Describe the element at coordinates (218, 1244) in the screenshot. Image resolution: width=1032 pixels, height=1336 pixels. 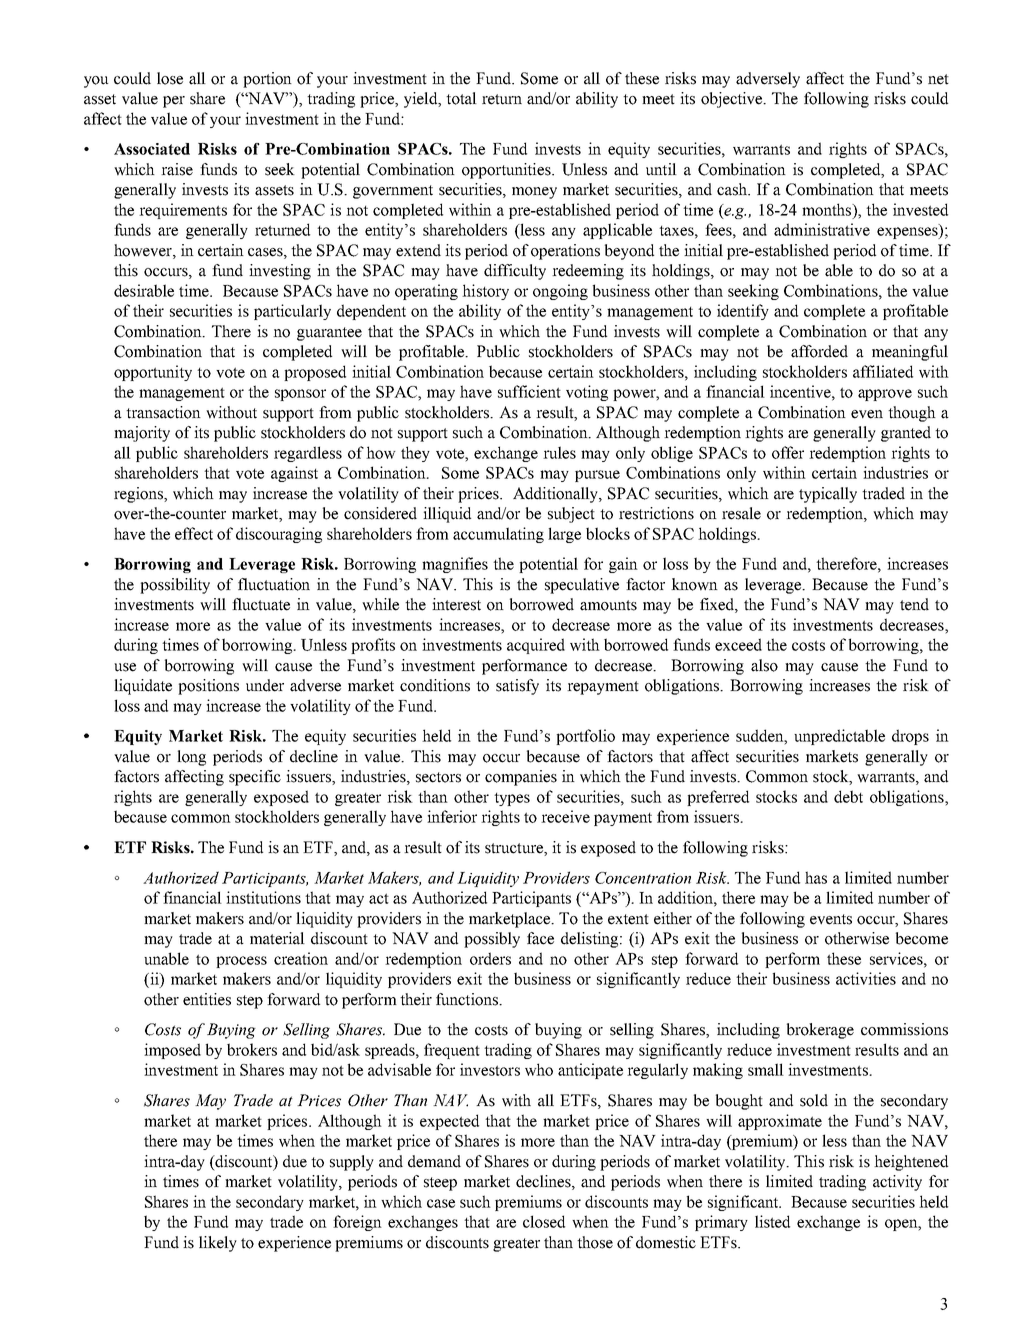
I see `likely` at that location.
